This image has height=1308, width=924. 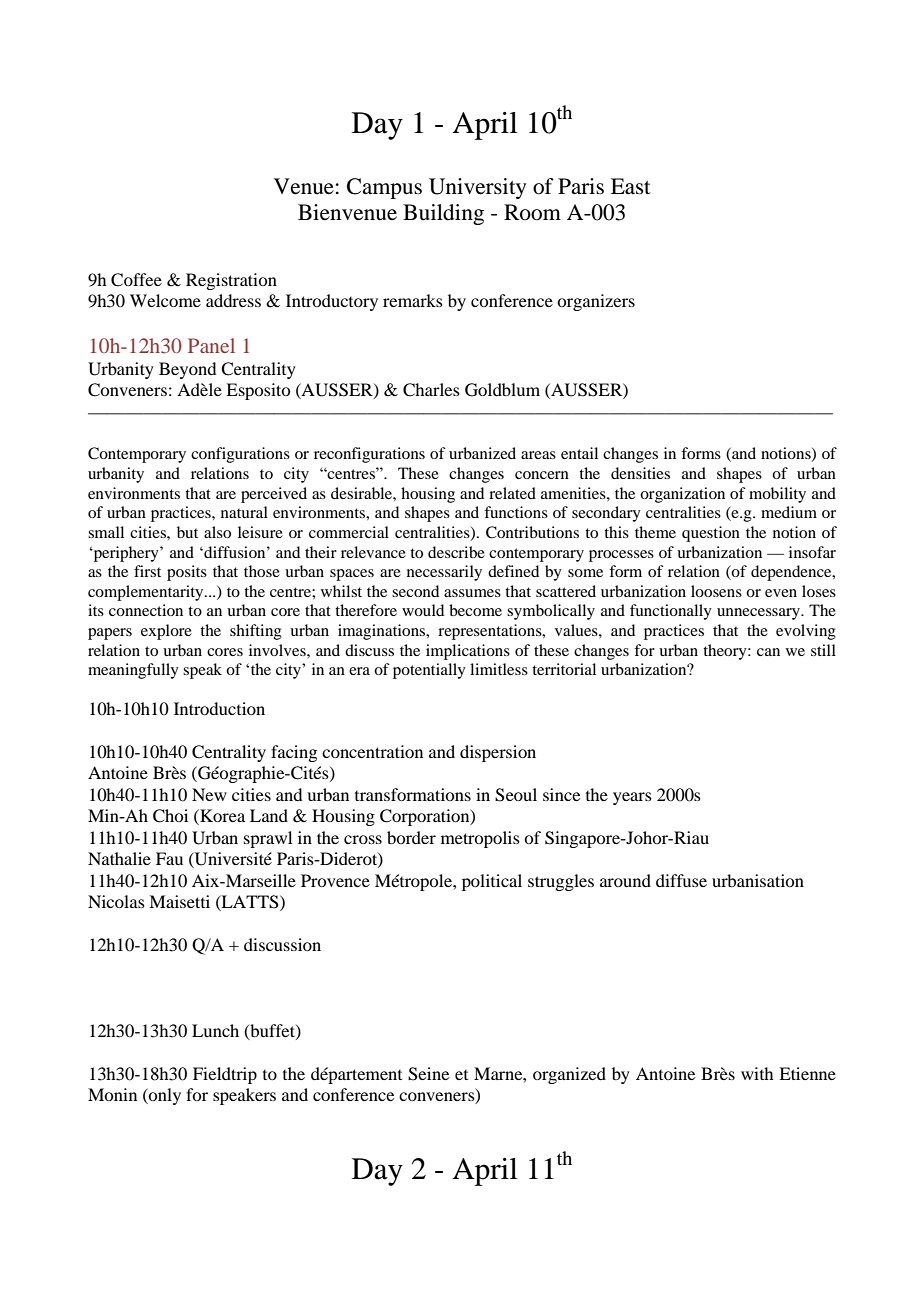 What do you see at coordinates (631, 186) in the image?
I see `East` at bounding box center [631, 186].
